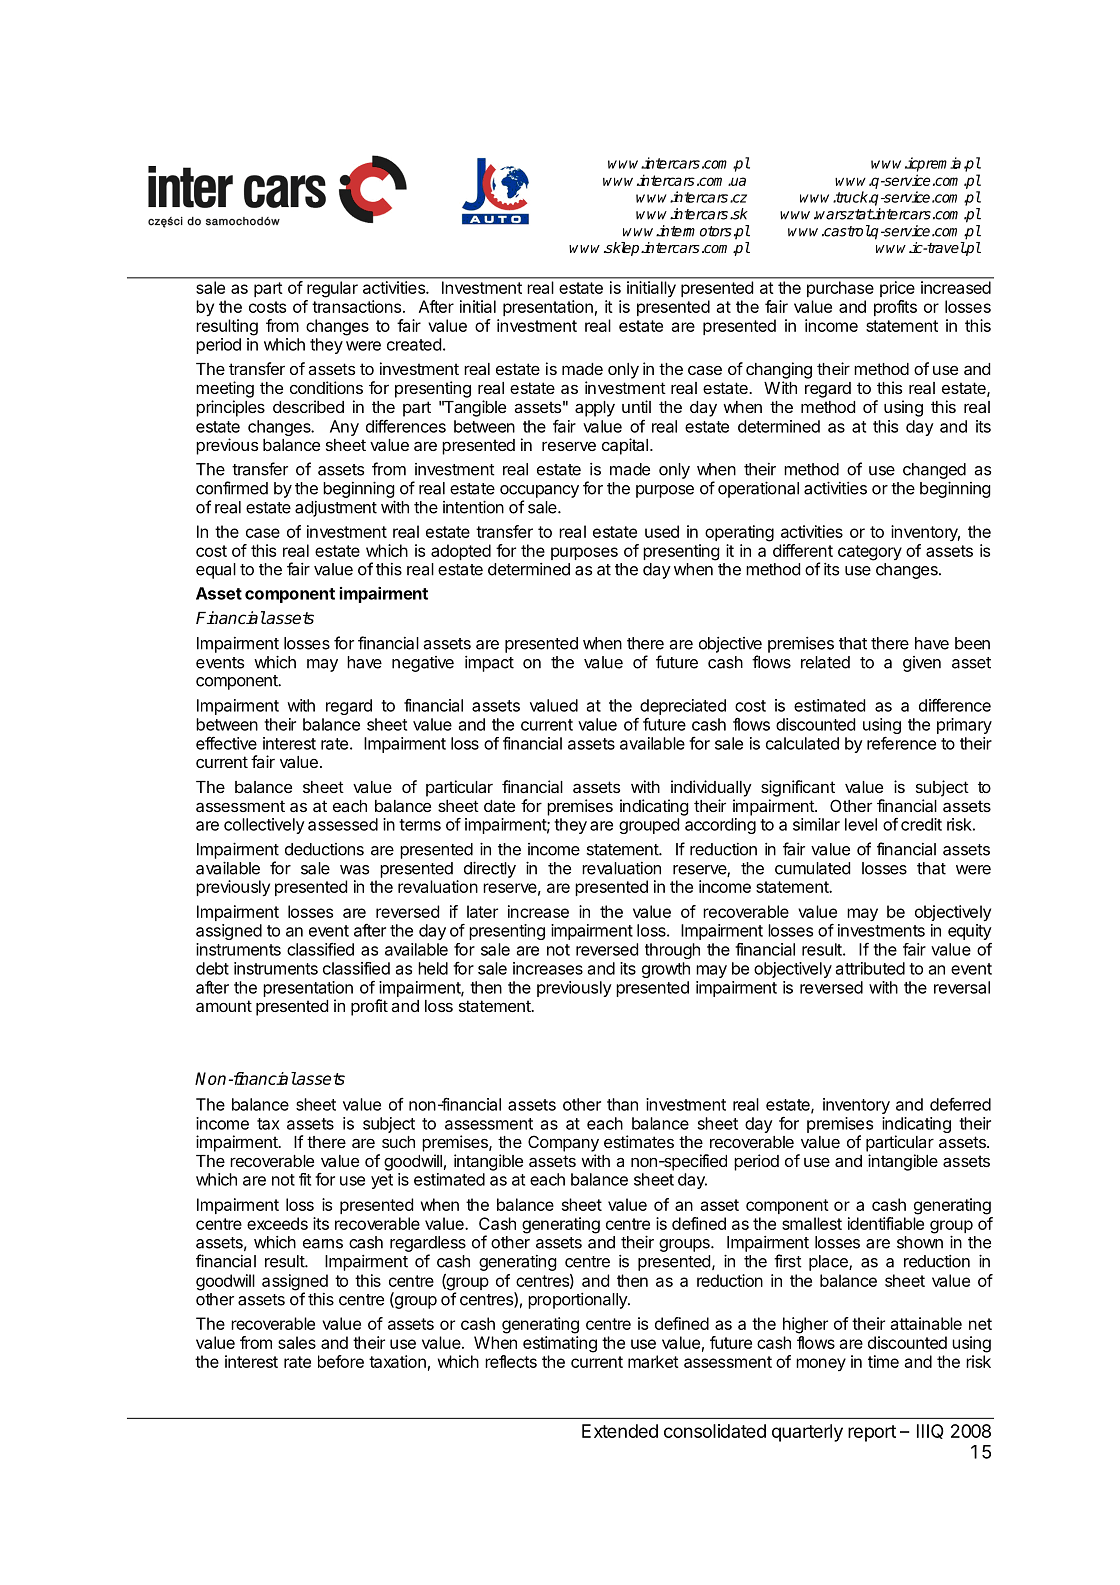 This screenshot has width=1120, height=1585. What do you see at coordinates (620, 1431) in the screenshot?
I see `Extended` at bounding box center [620, 1431].
